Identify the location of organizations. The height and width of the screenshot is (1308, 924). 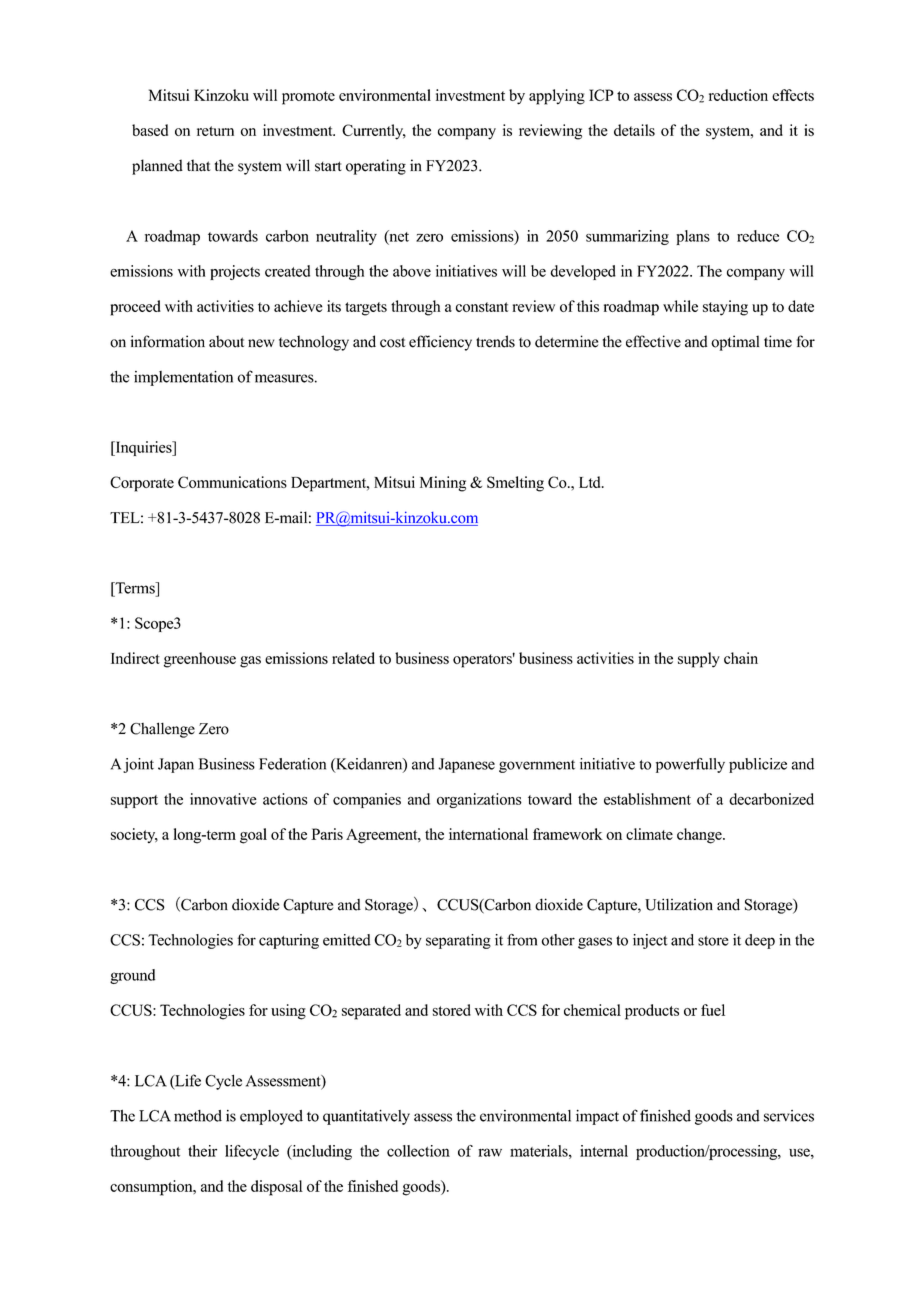
(479, 800).
